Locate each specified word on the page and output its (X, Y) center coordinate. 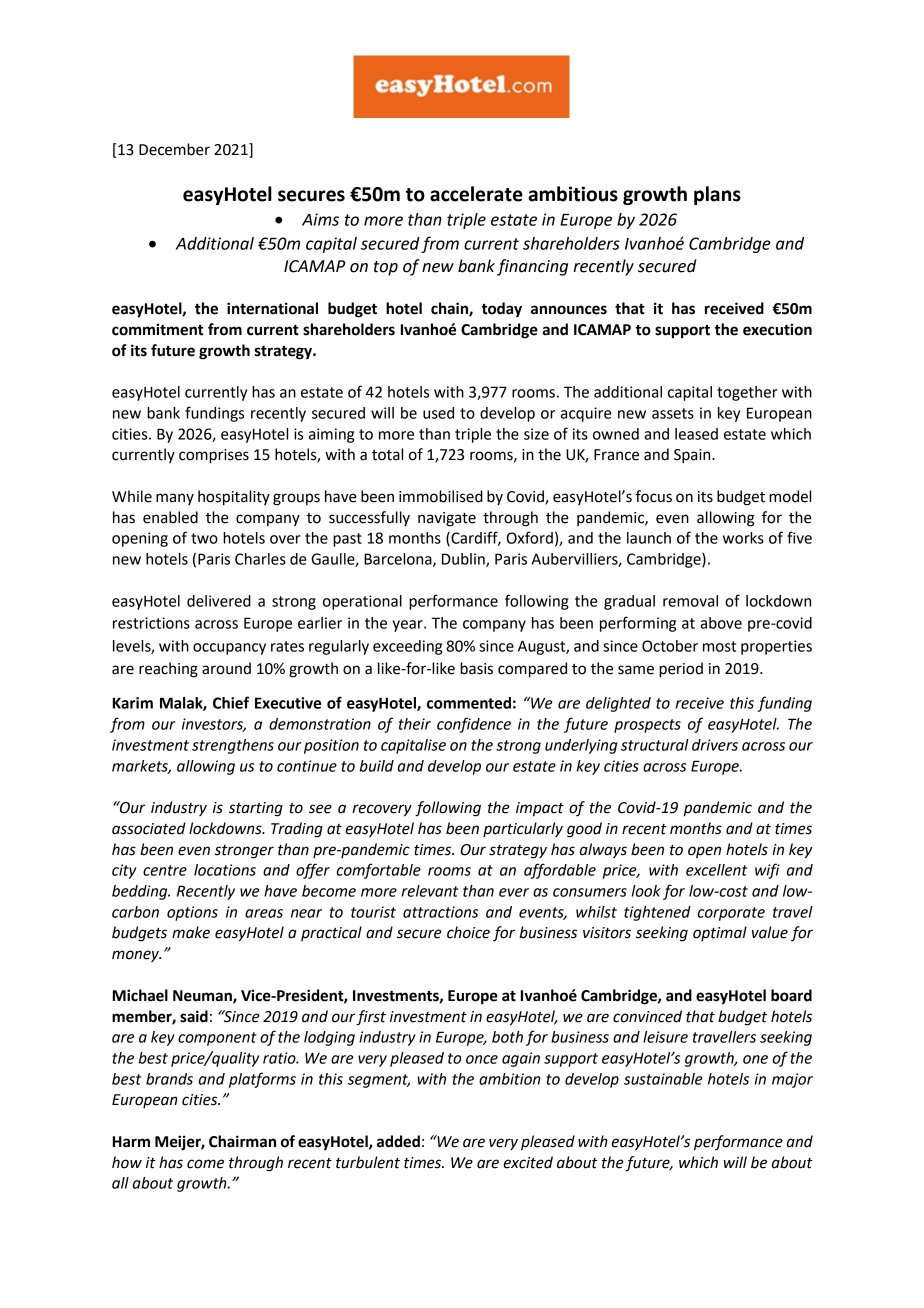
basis (476, 668)
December (174, 149)
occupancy (229, 649)
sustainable (663, 1079)
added (398, 1141)
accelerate (476, 194)
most (719, 646)
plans (717, 195)
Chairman (242, 1141)
